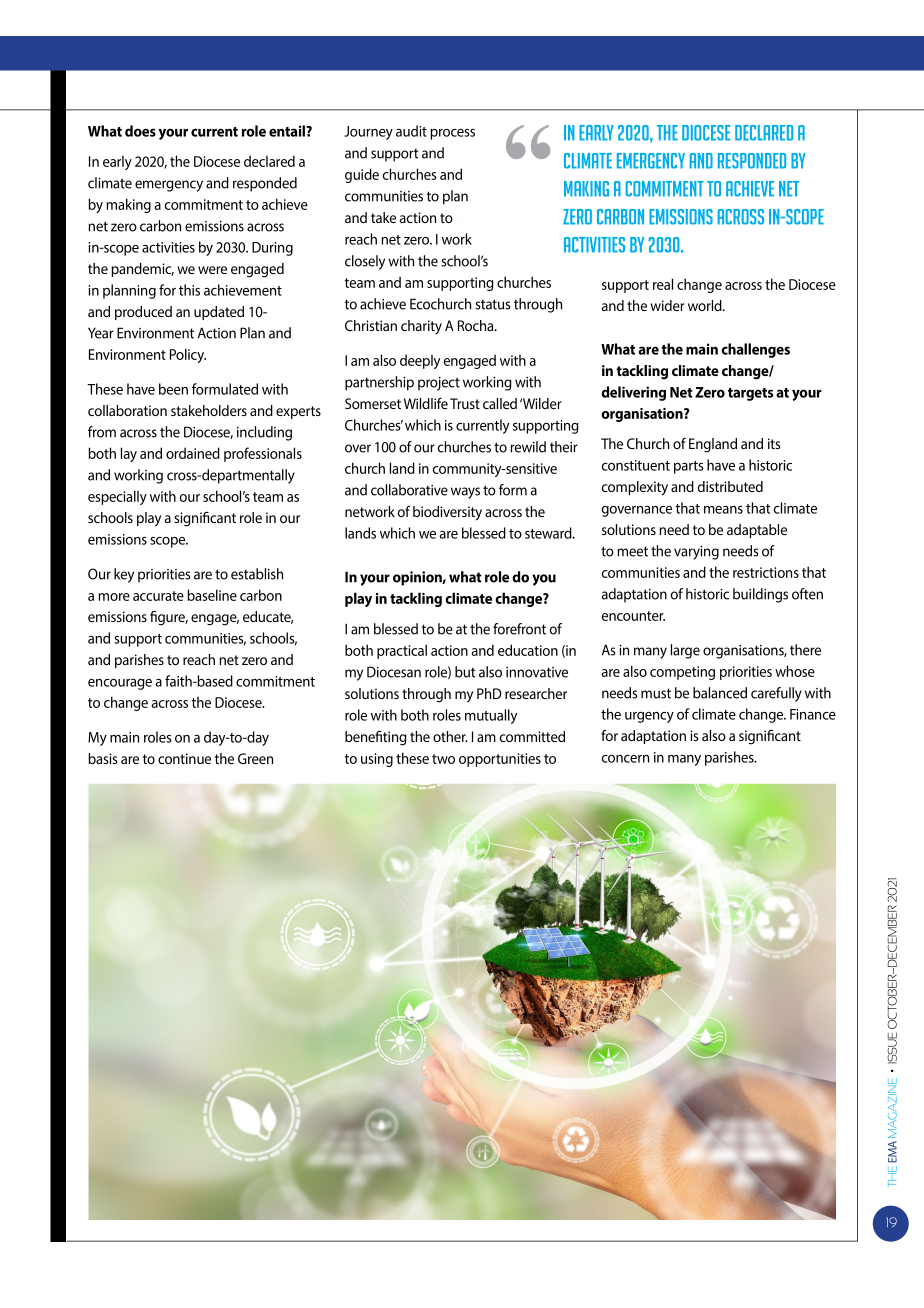  What do you see at coordinates (774, 443) in the screenshot?
I see `its` at bounding box center [774, 443].
